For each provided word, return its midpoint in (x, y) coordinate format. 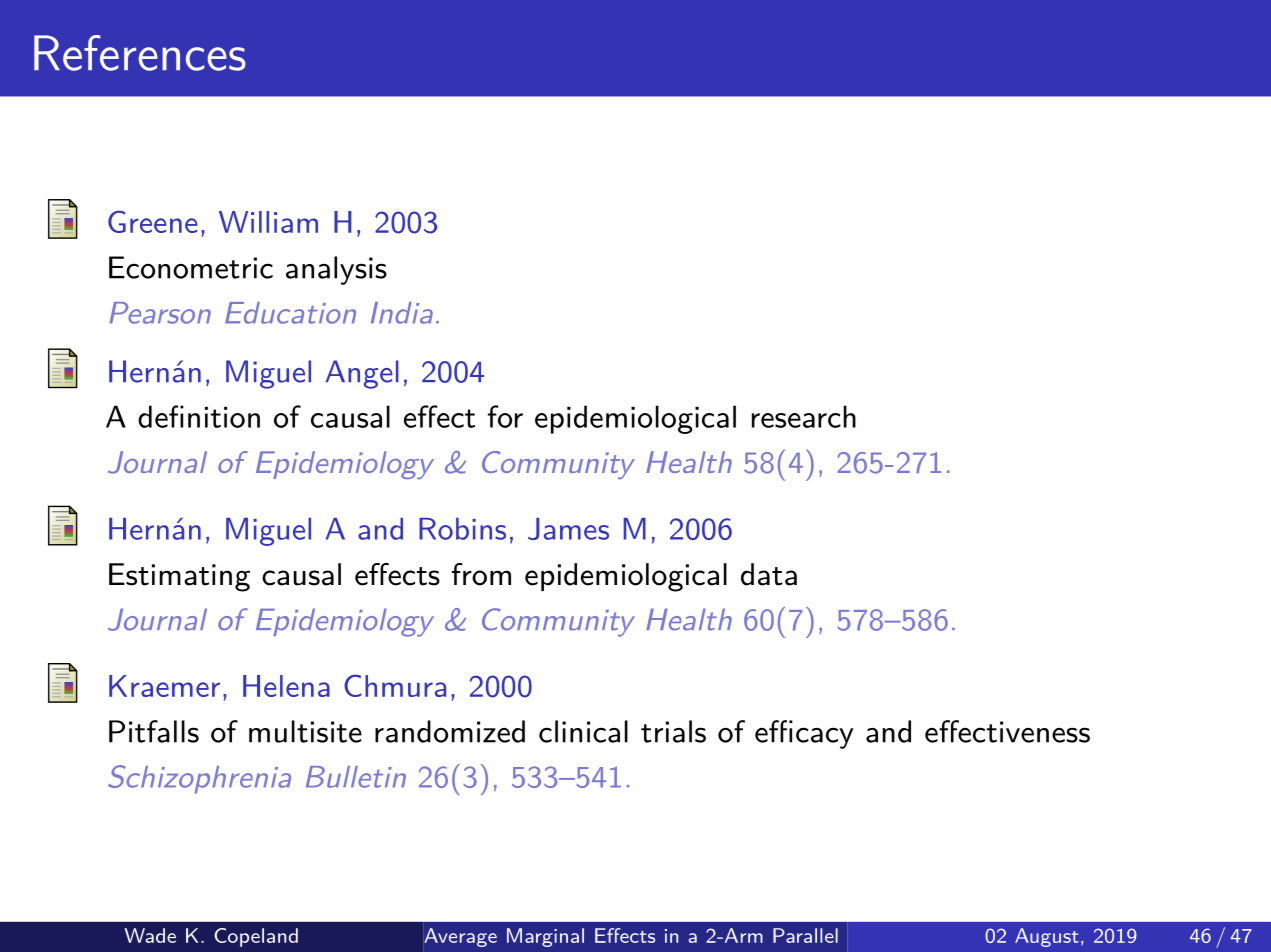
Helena (286, 686)
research (804, 416)
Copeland (256, 937)
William (268, 222)
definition (199, 416)
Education (290, 313)
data (769, 574)
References (140, 53)
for (505, 416)
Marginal (545, 937)
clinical (583, 731)
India (402, 313)
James (568, 529)
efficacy (804, 734)
